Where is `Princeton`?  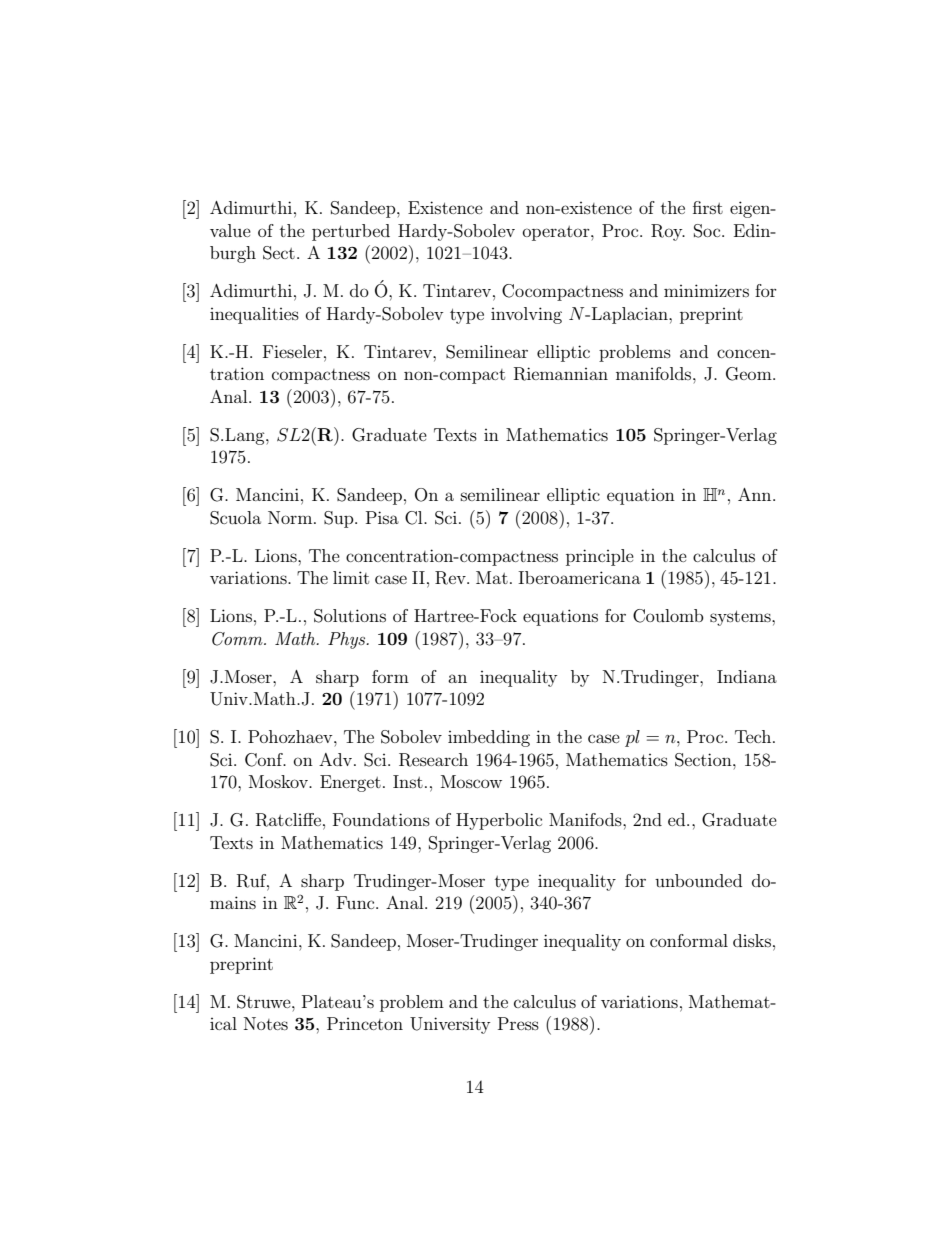 Princeton is located at coordinates (365, 1023).
